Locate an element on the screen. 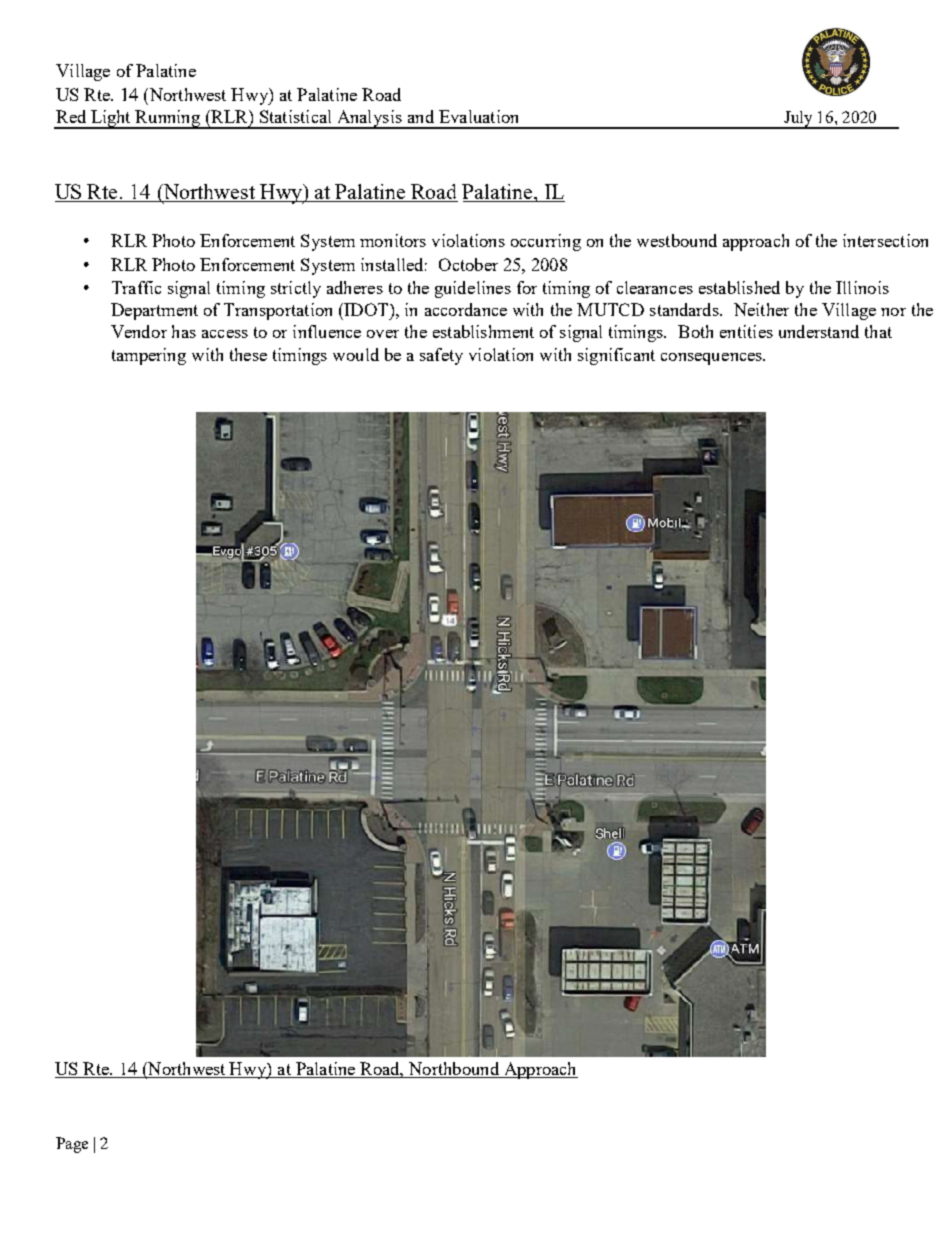 Image resolution: width=952 pixels, height=1233 pixels. understand is located at coordinates (819, 331).
